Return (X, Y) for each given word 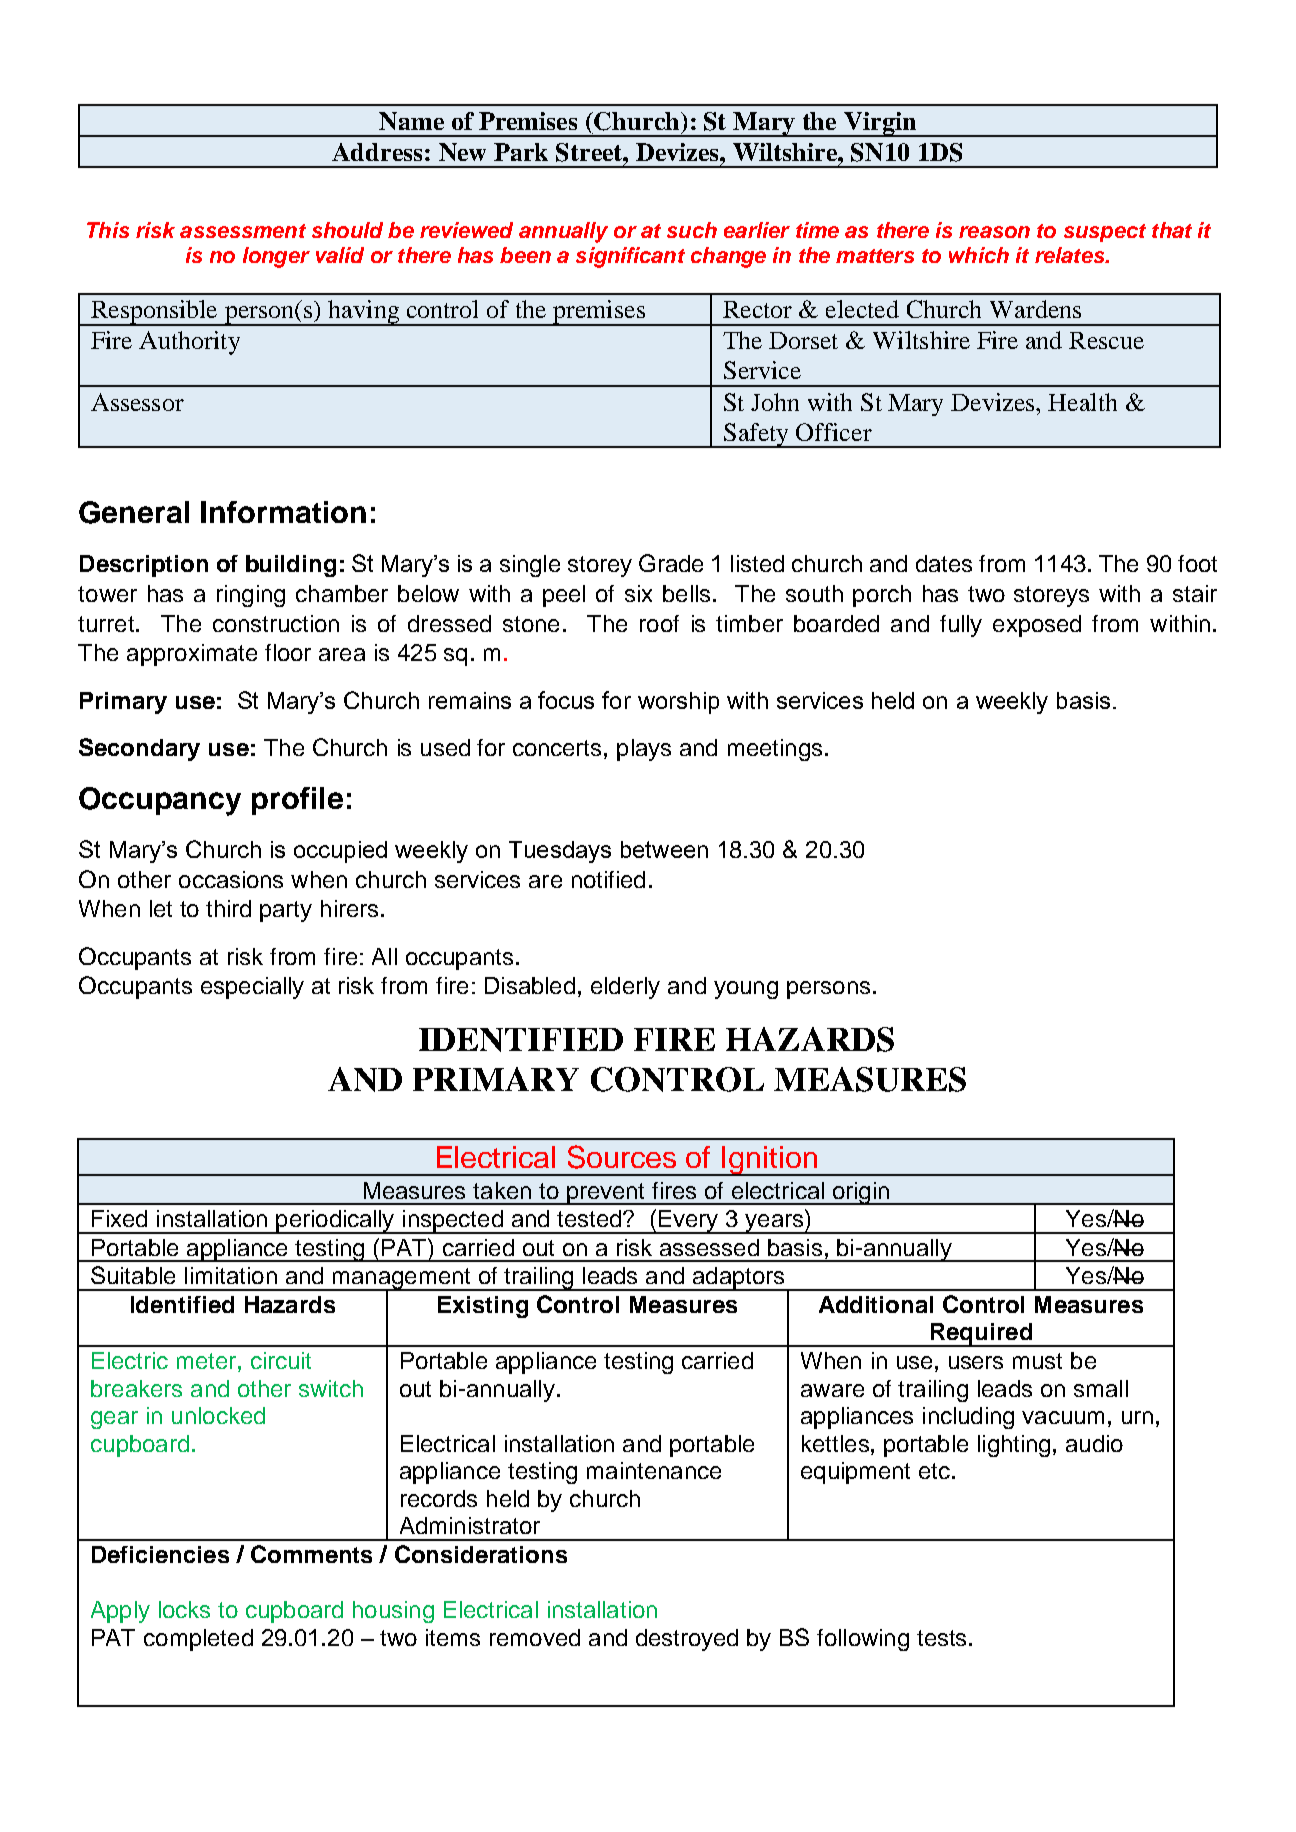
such (692, 230)
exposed (1037, 626)
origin (860, 1193)
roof (659, 623)
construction (276, 623)
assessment (243, 231)
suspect (1105, 233)
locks (184, 1609)
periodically (335, 1222)
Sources (622, 1157)
